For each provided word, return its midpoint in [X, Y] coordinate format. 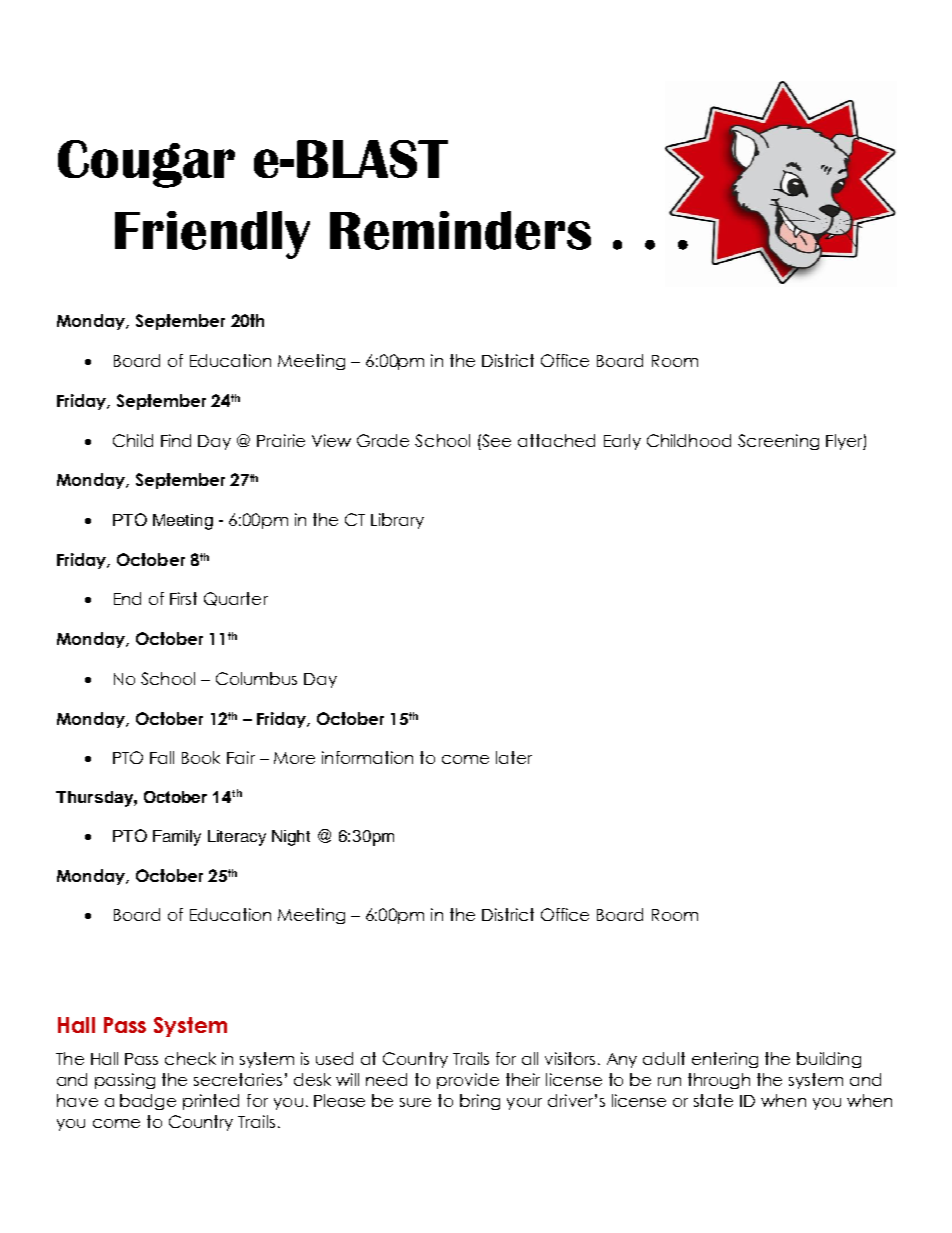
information [367, 757]
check [190, 1058]
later [514, 757]
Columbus [256, 678]
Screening [778, 442]
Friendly [212, 235]
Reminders [460, 230]
